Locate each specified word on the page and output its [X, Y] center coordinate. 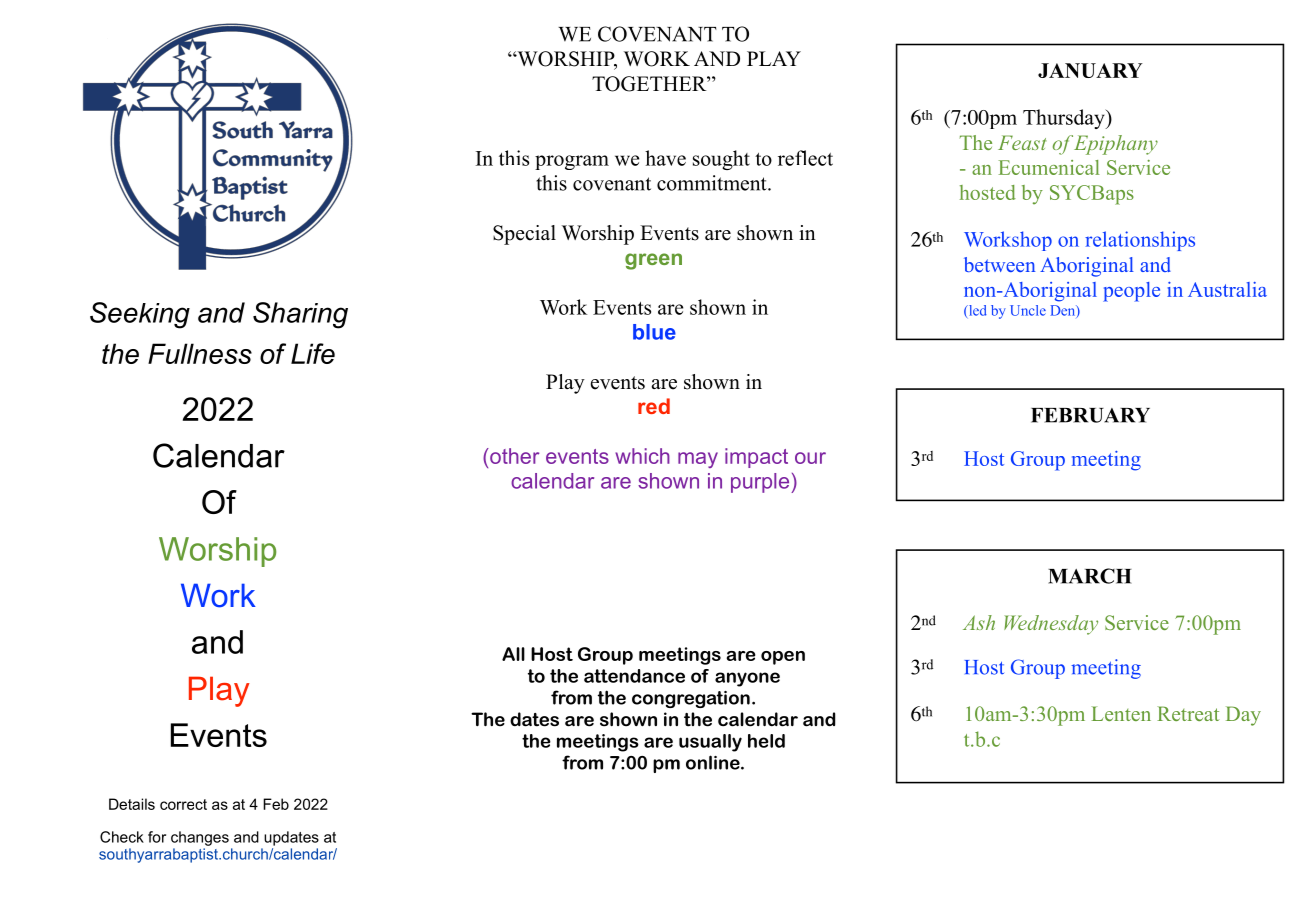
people [1131, 292]
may [698, 460]
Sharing [300, 315]
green [653, 261]
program [572, 162]
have [665, 158]
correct [183, 804]
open [783, 658]
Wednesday [1051, 625]
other [513, 456]
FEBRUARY [1090, 415]
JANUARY [1090, 70]
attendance [634, 676]
